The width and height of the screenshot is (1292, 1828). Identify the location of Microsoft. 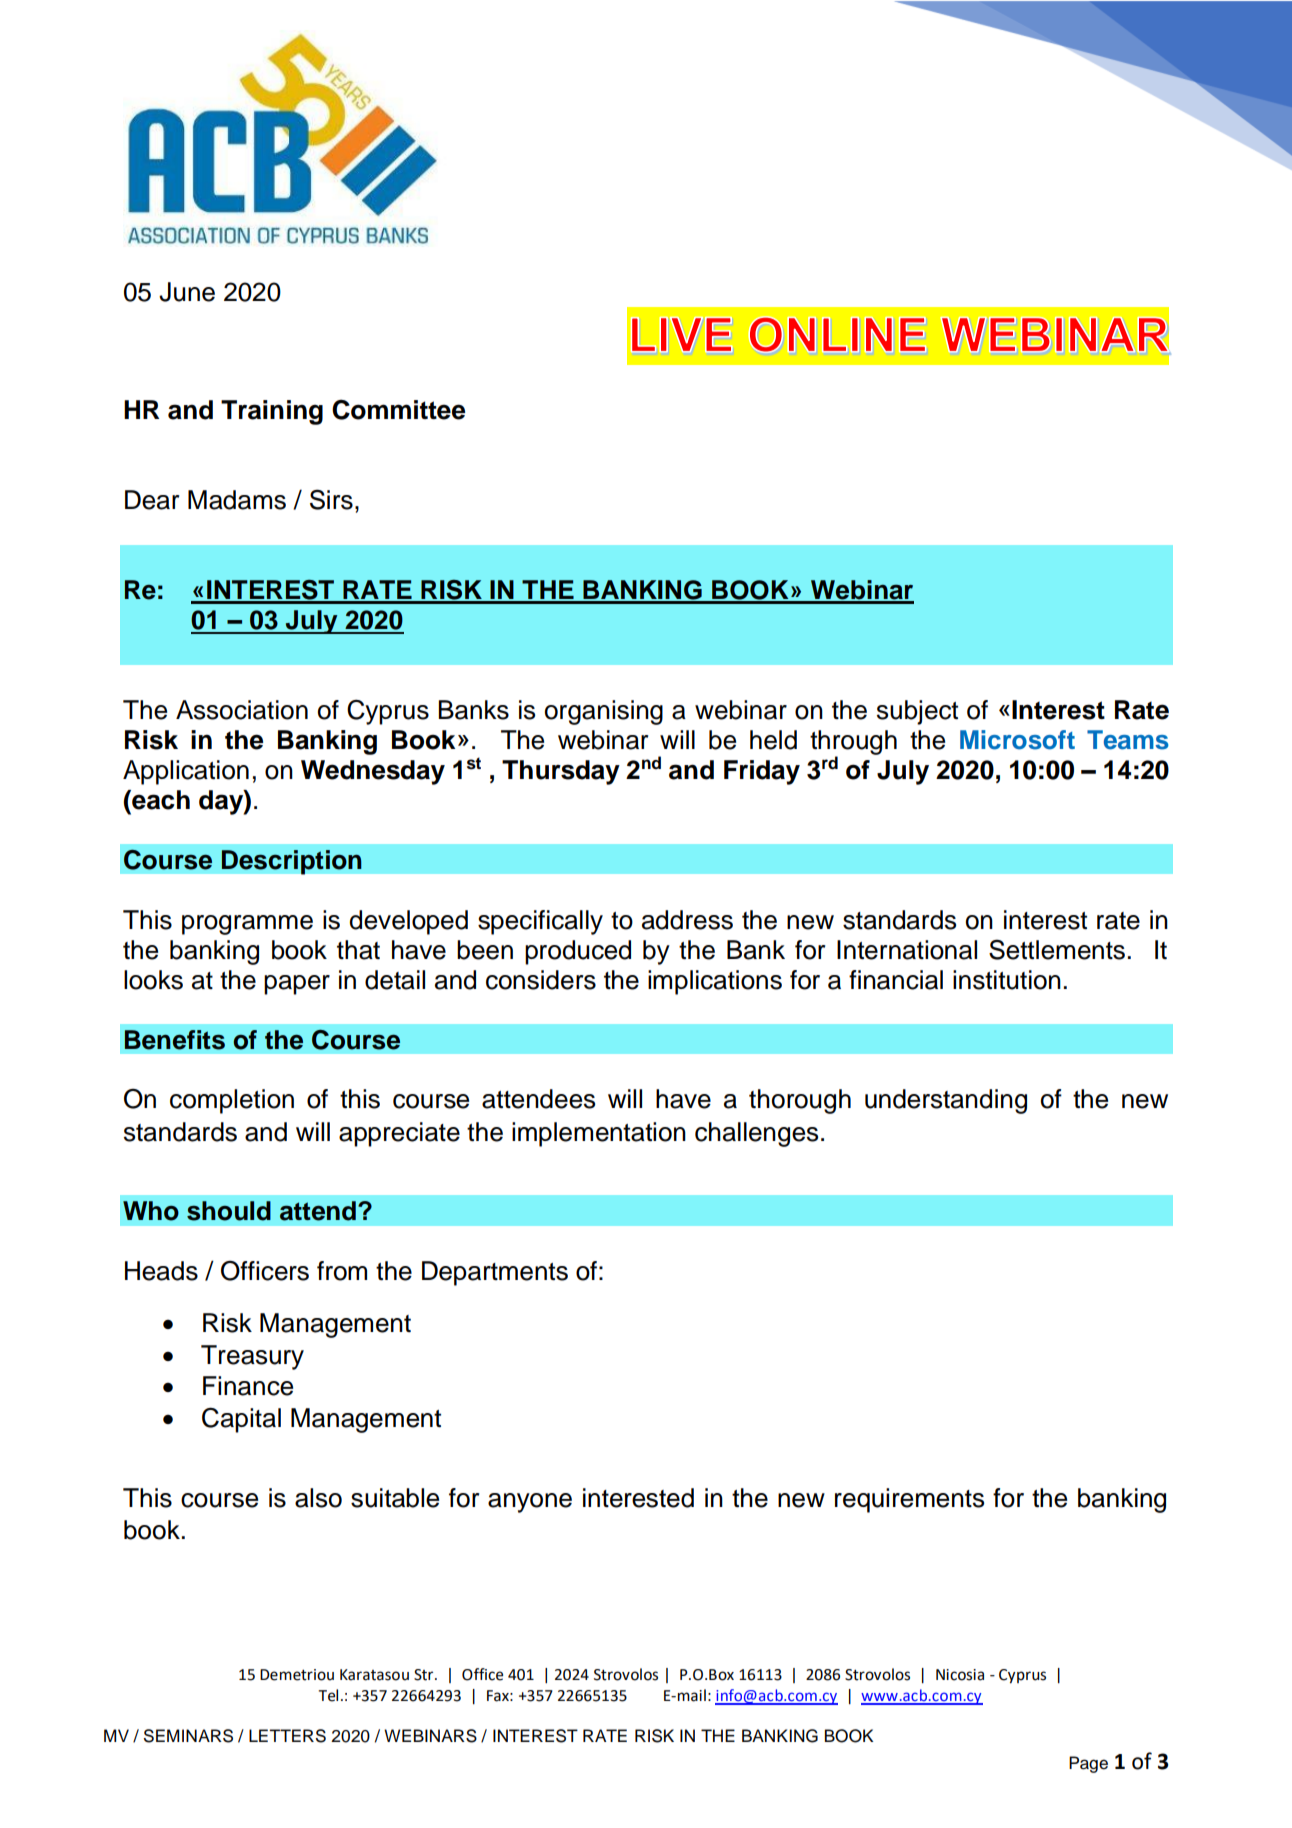
(1017, 740).
